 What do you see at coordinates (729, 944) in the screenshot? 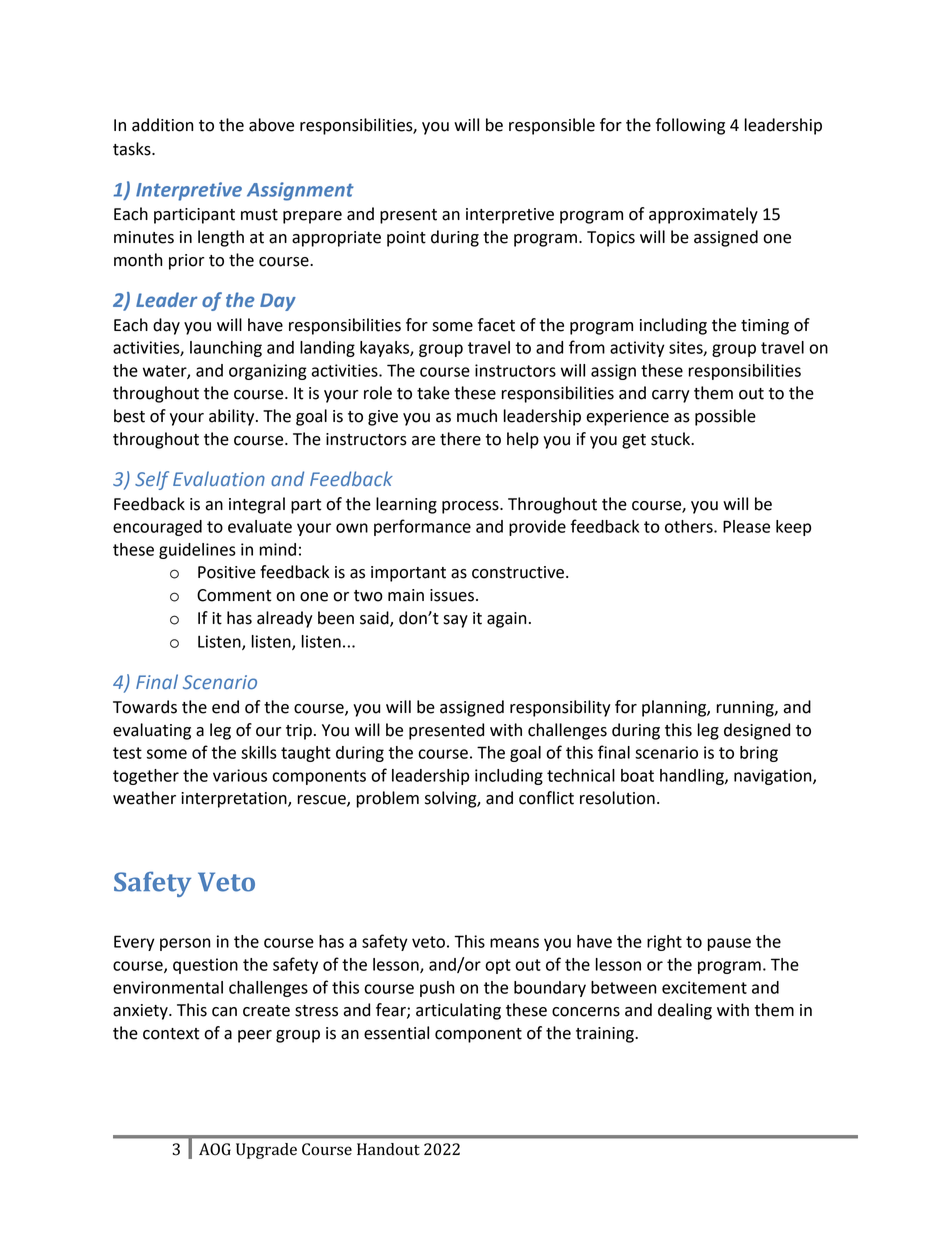
I see `pause` at bounding box center [729, 944].
